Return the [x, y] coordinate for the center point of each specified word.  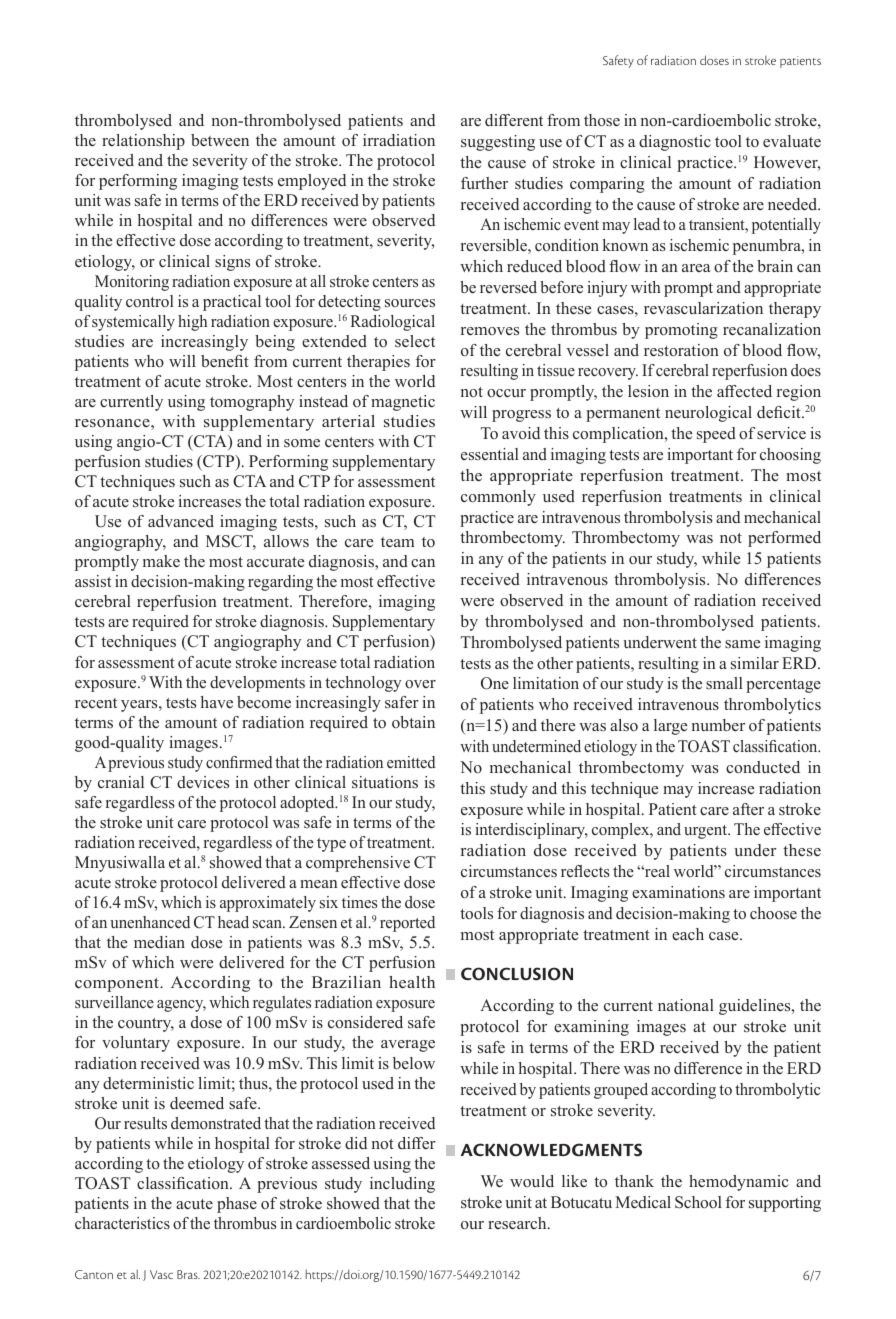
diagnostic [675, 143]
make [161, 561]
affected [744, 391]
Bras [188, 1274]
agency [181, 1006]
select [415, 341]
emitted [411, 762]
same [742, 644]
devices [203, 782]
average [408, 1046]
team [397, 542]
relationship [143, 142]
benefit [225, 361]
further [484, 183]
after [748, 809]
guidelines [756, 1007]
